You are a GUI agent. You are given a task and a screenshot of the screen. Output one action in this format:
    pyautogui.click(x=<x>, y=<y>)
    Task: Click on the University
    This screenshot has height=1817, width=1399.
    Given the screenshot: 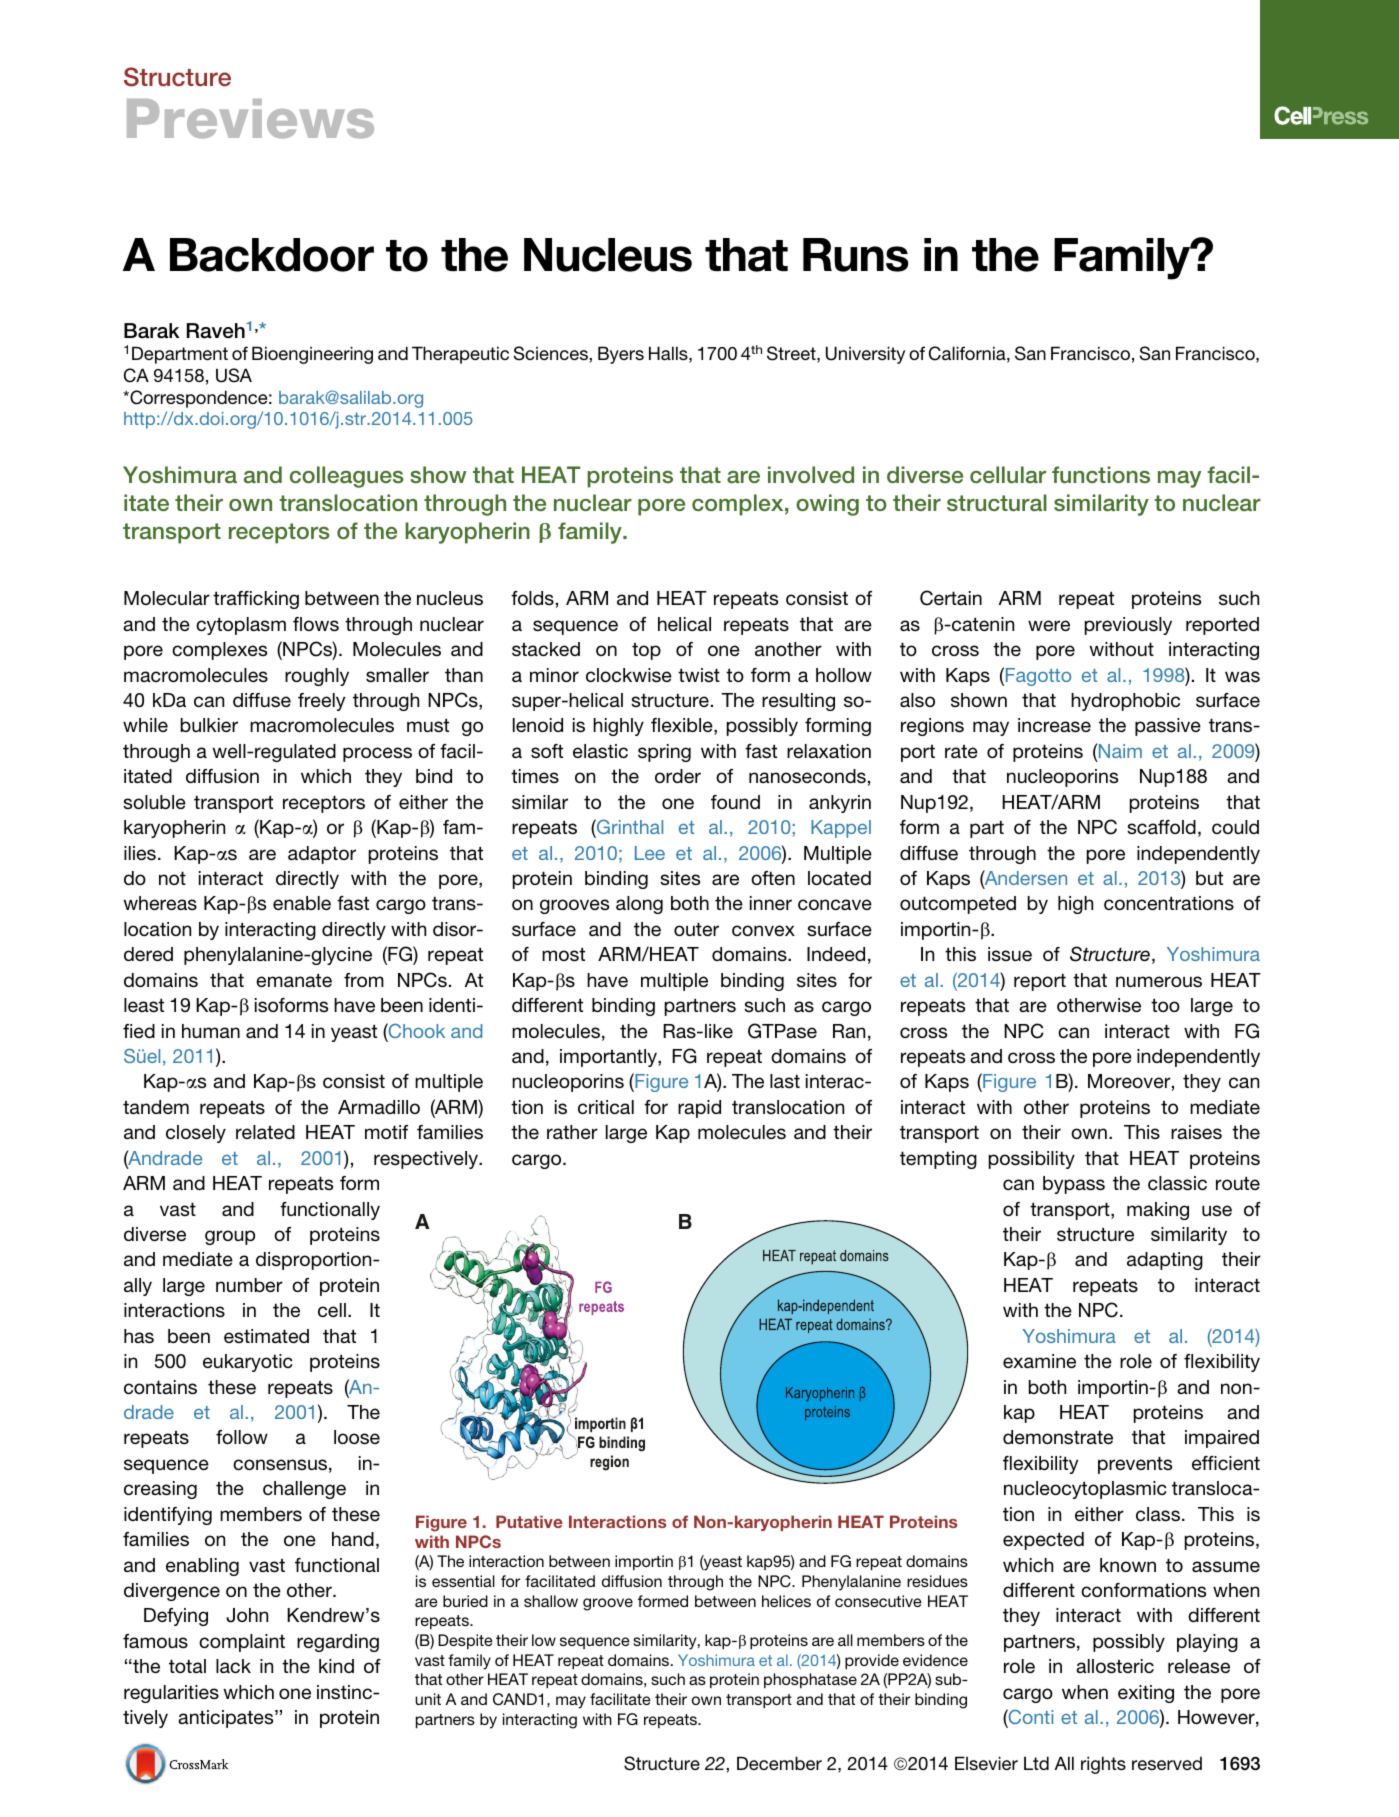 What is the action you would take?
    pyautogui.click(x=865, y=355)
